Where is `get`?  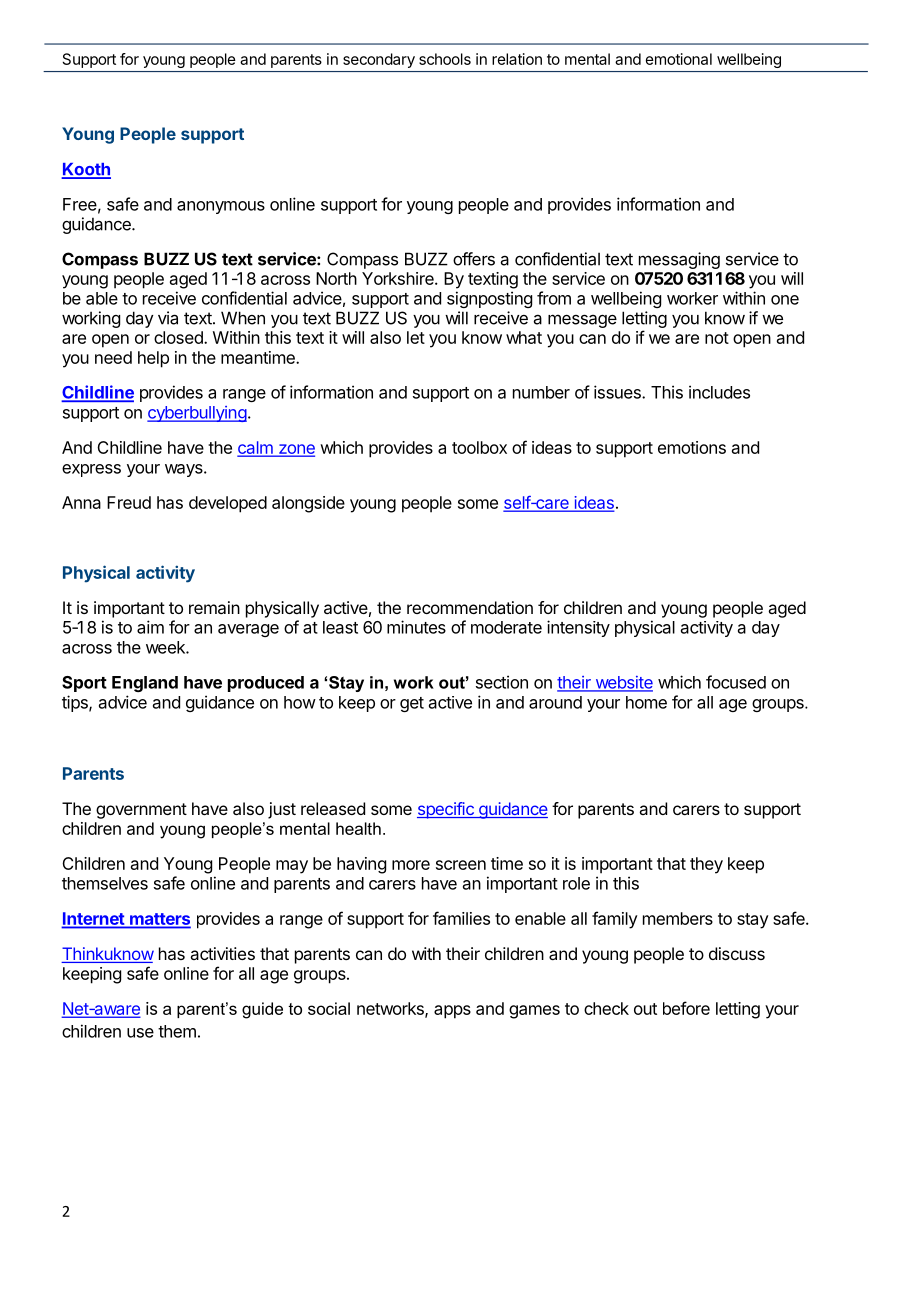
get is located at coordinates (412, 704).
